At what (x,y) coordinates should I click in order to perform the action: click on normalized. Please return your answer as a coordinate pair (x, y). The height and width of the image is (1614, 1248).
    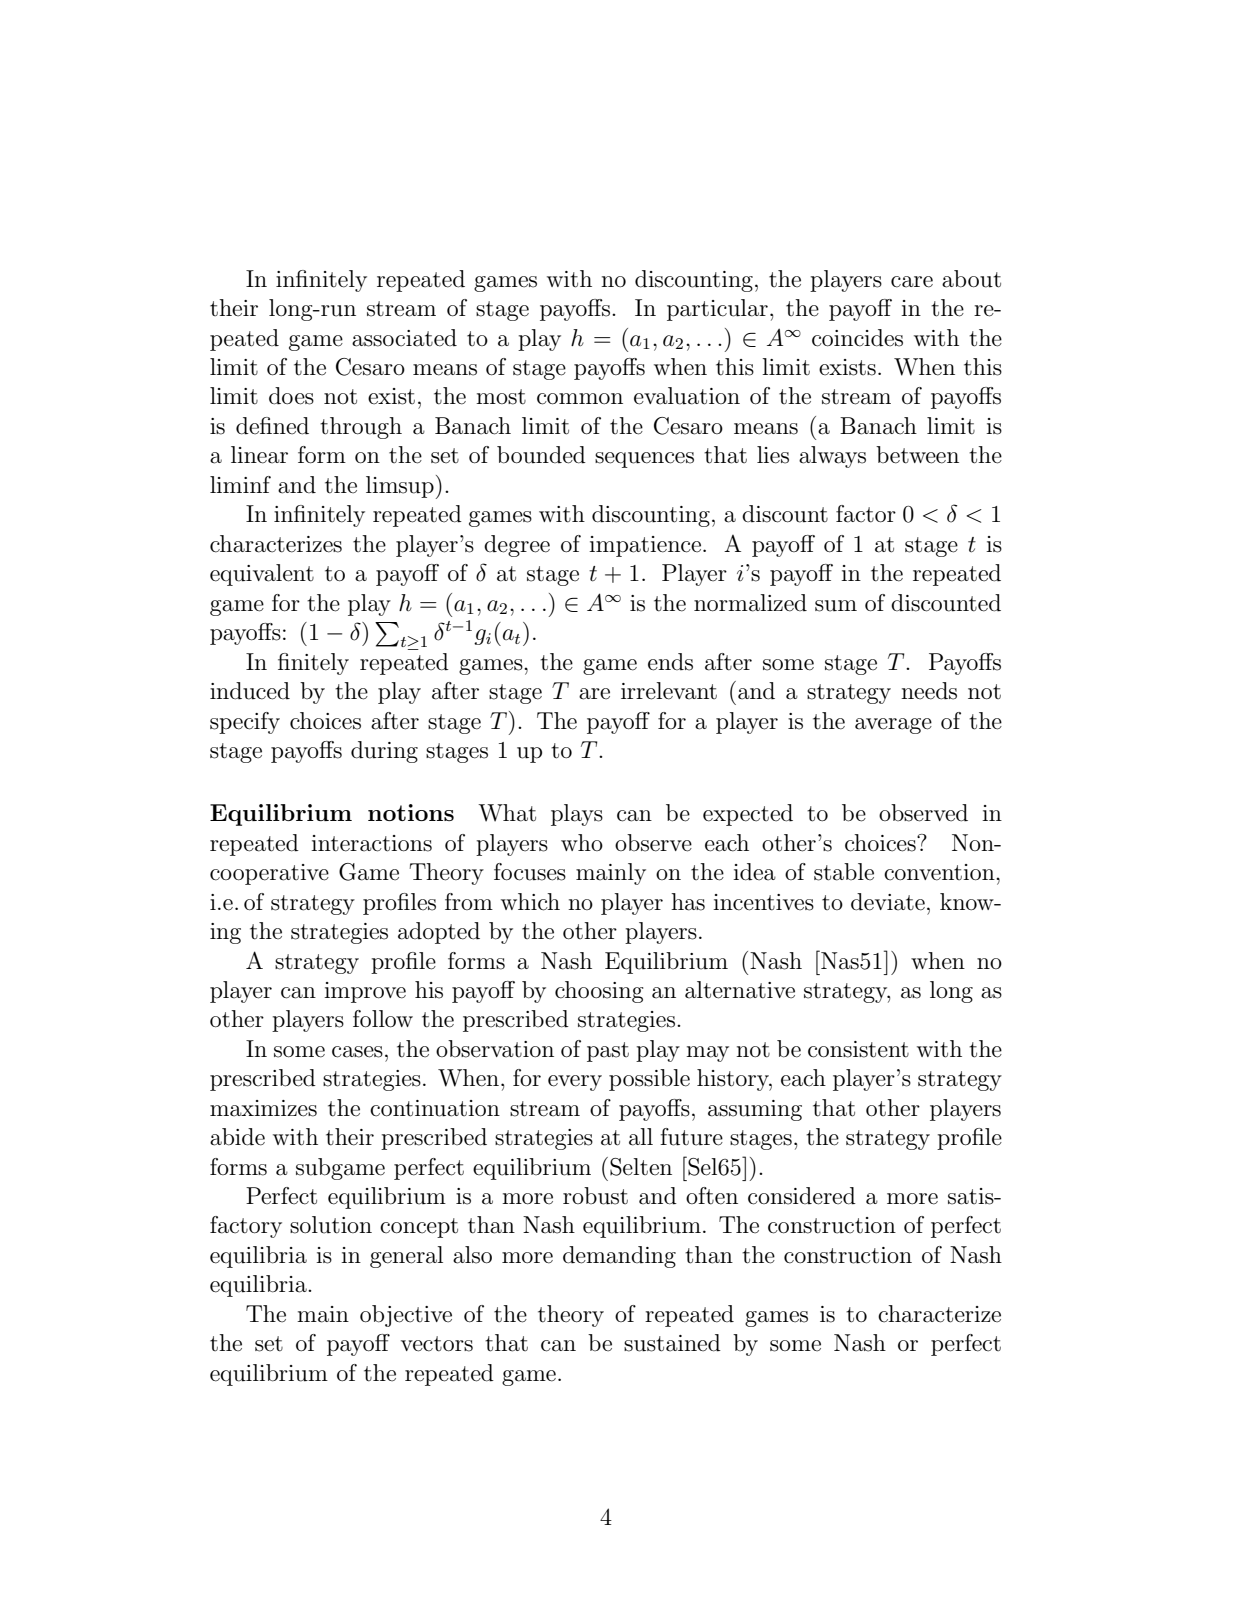
    Looking at the image, I should click on (750, 603).
